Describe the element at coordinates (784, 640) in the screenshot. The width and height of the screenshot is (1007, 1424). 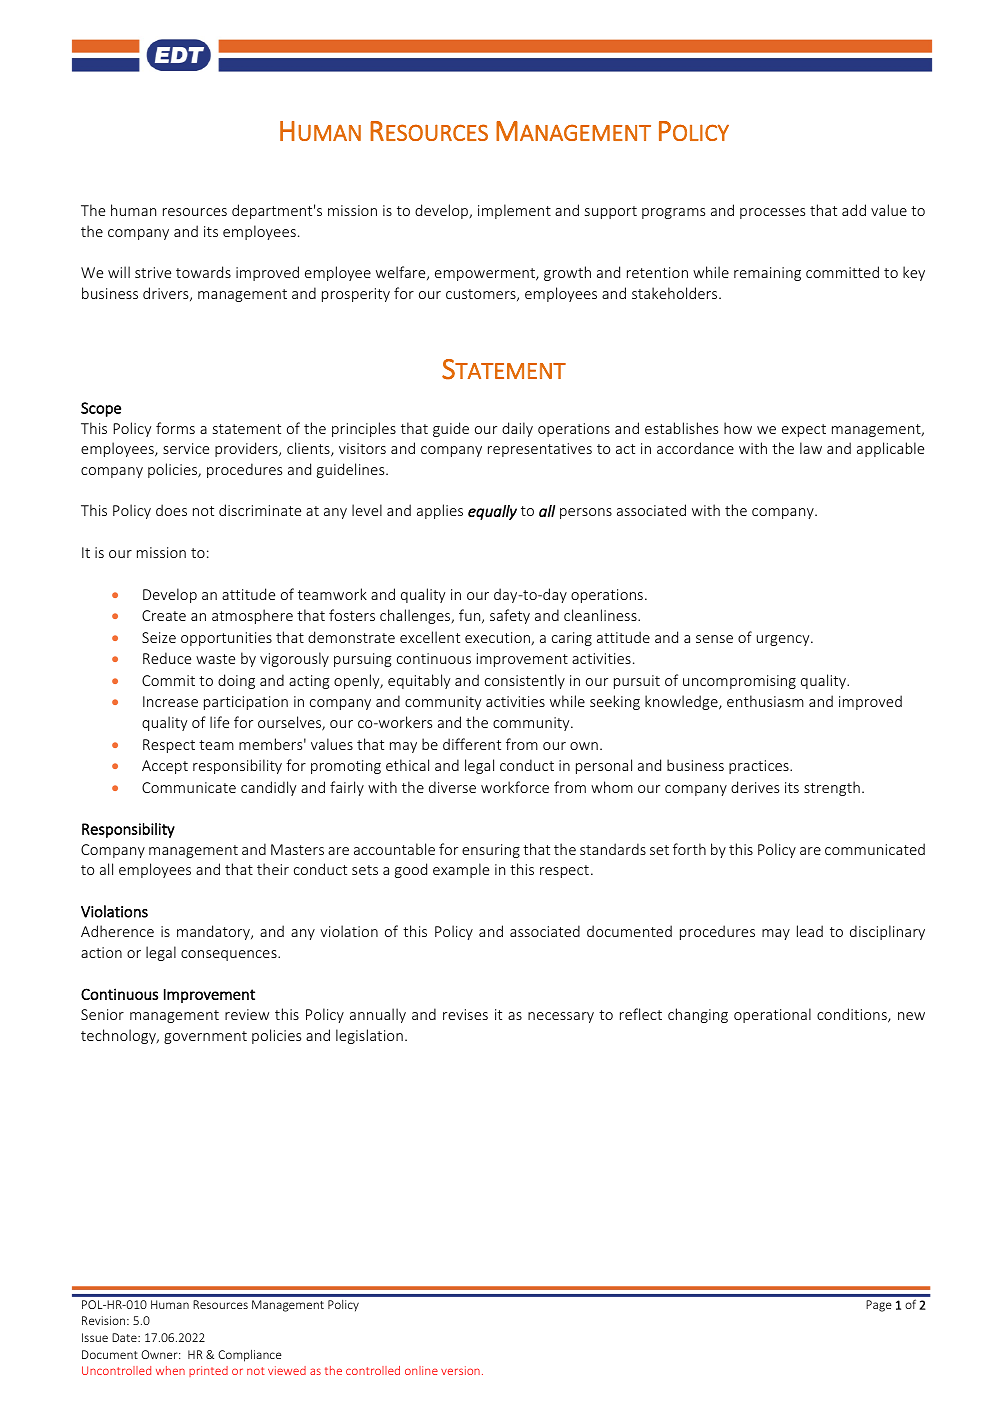
I see `urgency` at that location.
